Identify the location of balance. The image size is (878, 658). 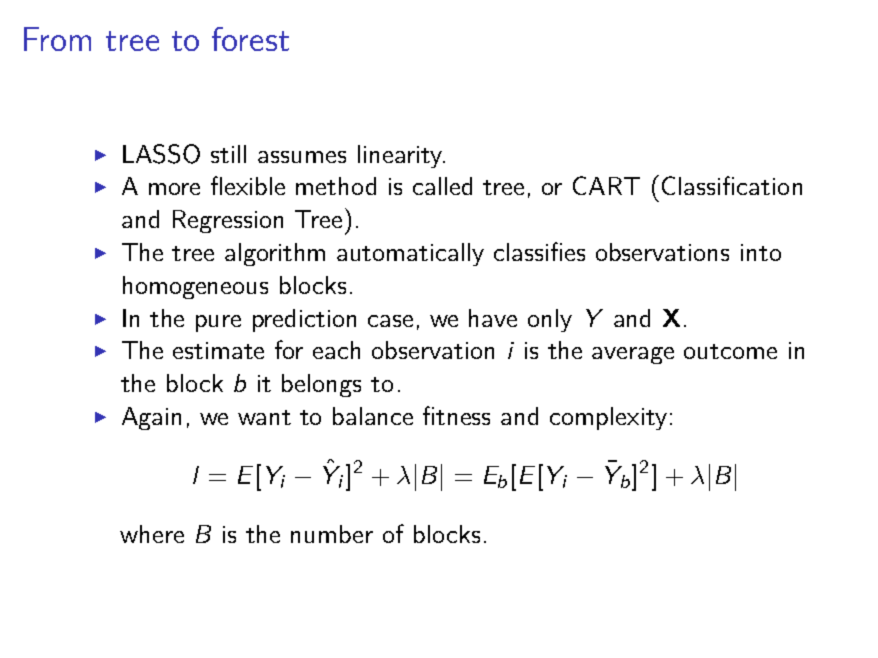
(373, 416).
